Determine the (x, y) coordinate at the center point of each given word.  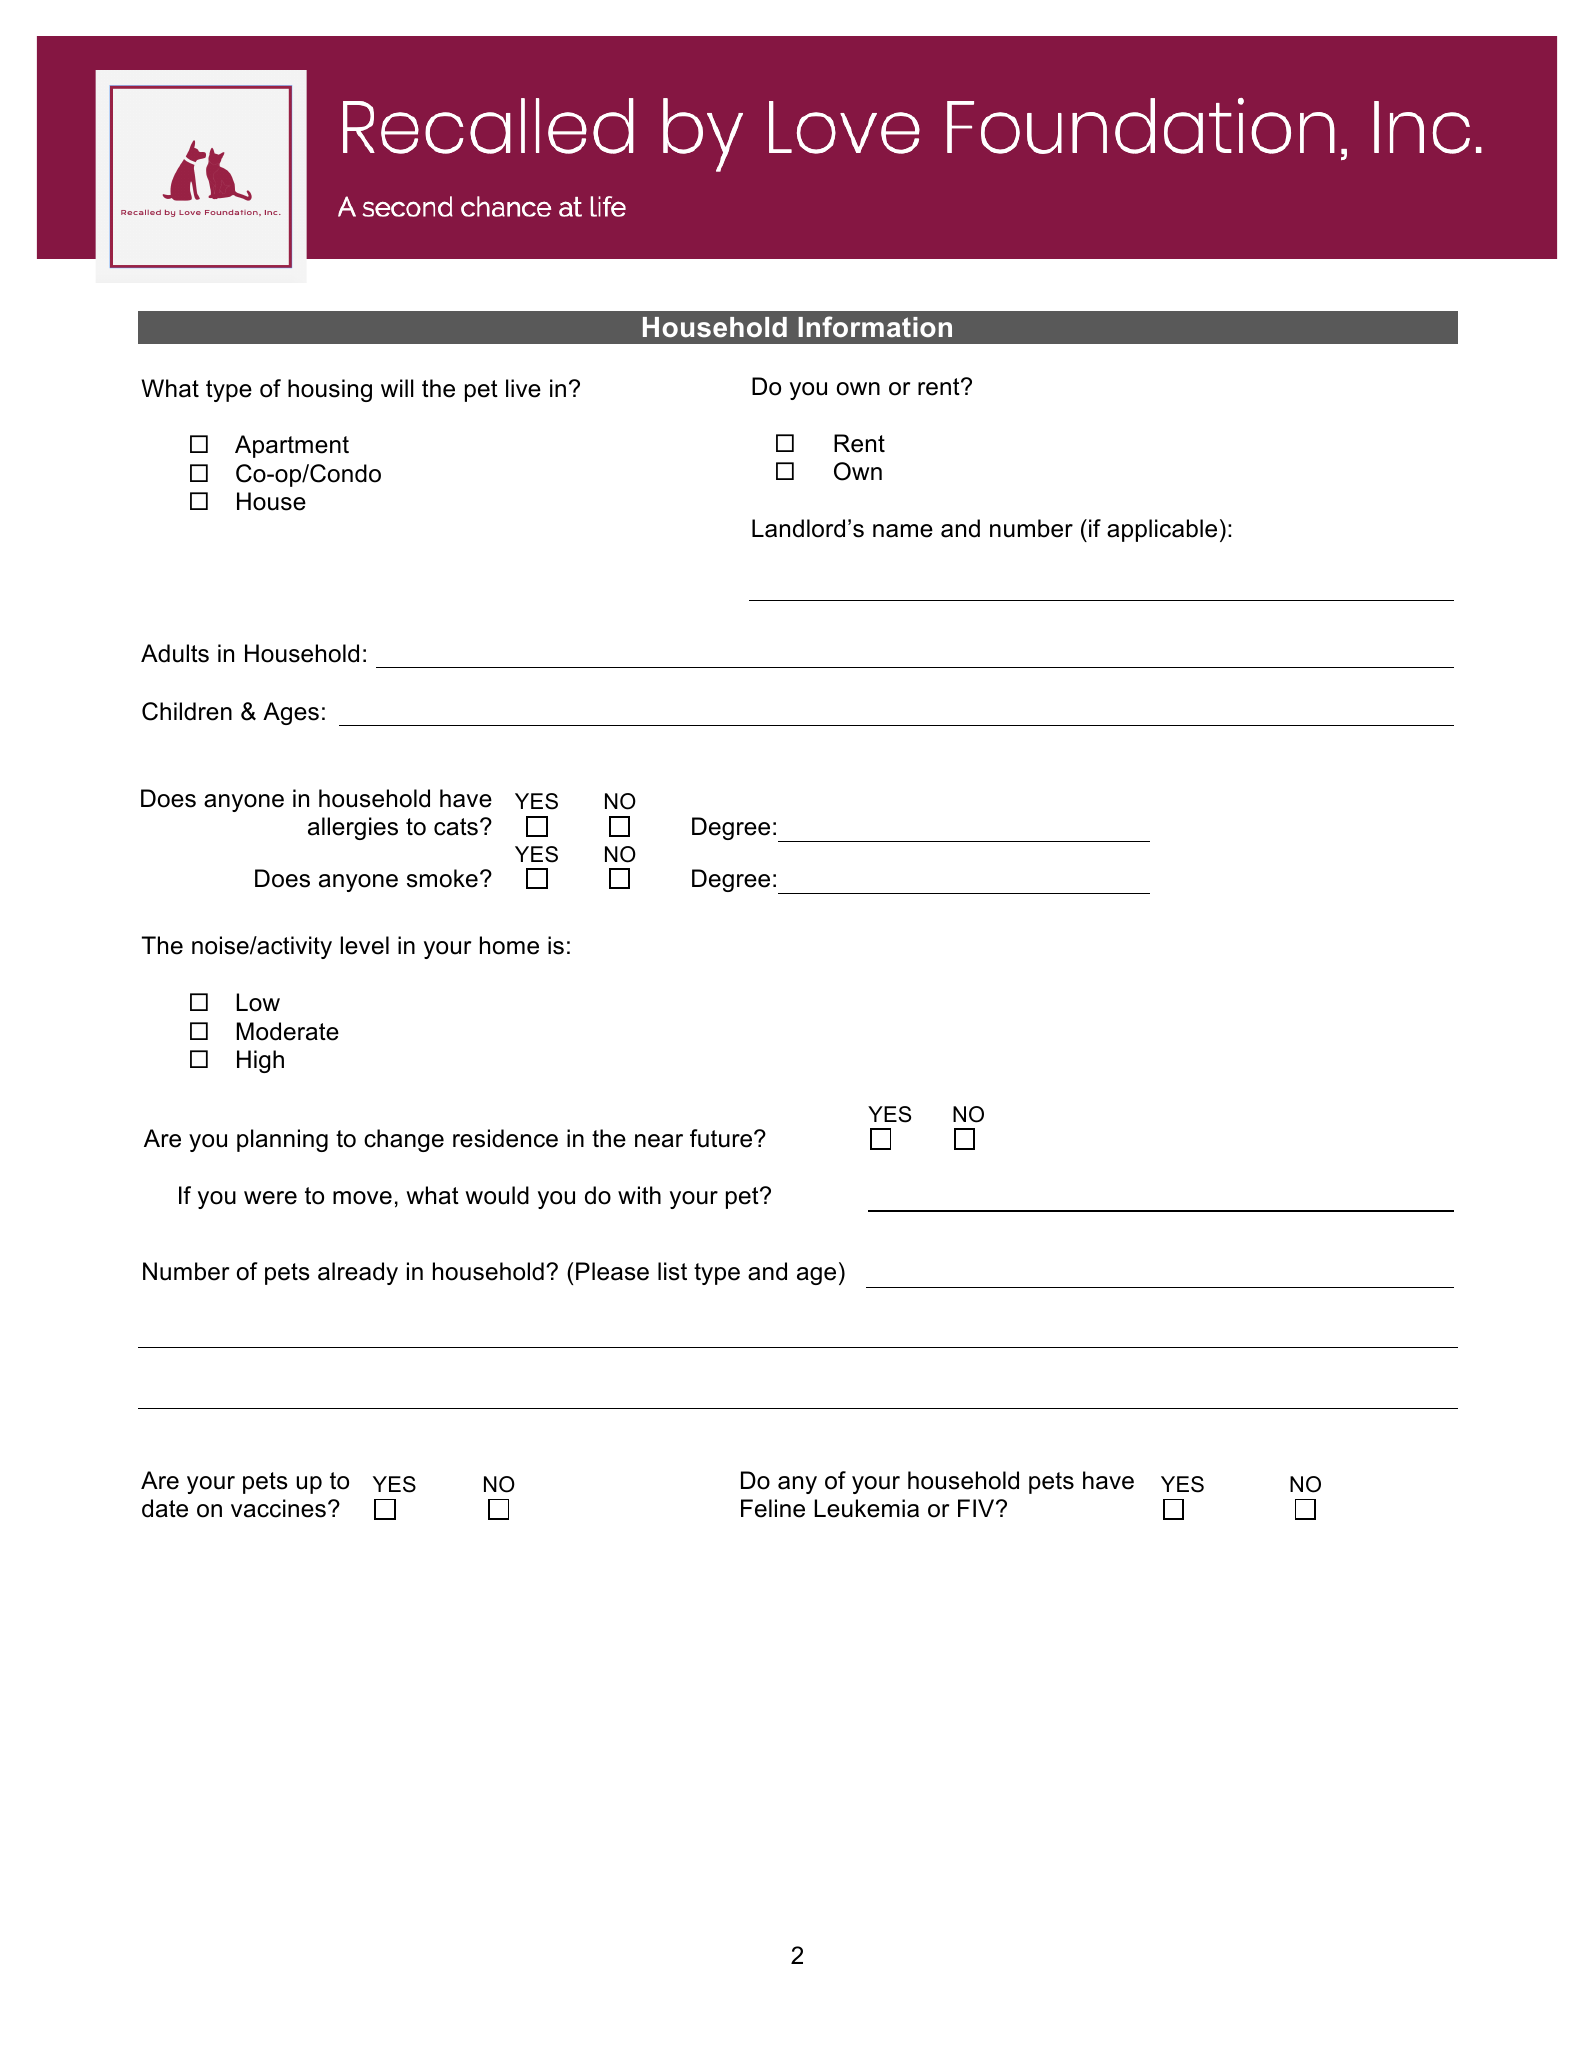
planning (282, 1140)
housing (330, 390)
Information (875, 327)
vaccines (278, 1508)
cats (456, 827)
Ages (291, 713)
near (659, 1141)
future (722, 1138)
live (523, 388)
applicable (1162, 530)
